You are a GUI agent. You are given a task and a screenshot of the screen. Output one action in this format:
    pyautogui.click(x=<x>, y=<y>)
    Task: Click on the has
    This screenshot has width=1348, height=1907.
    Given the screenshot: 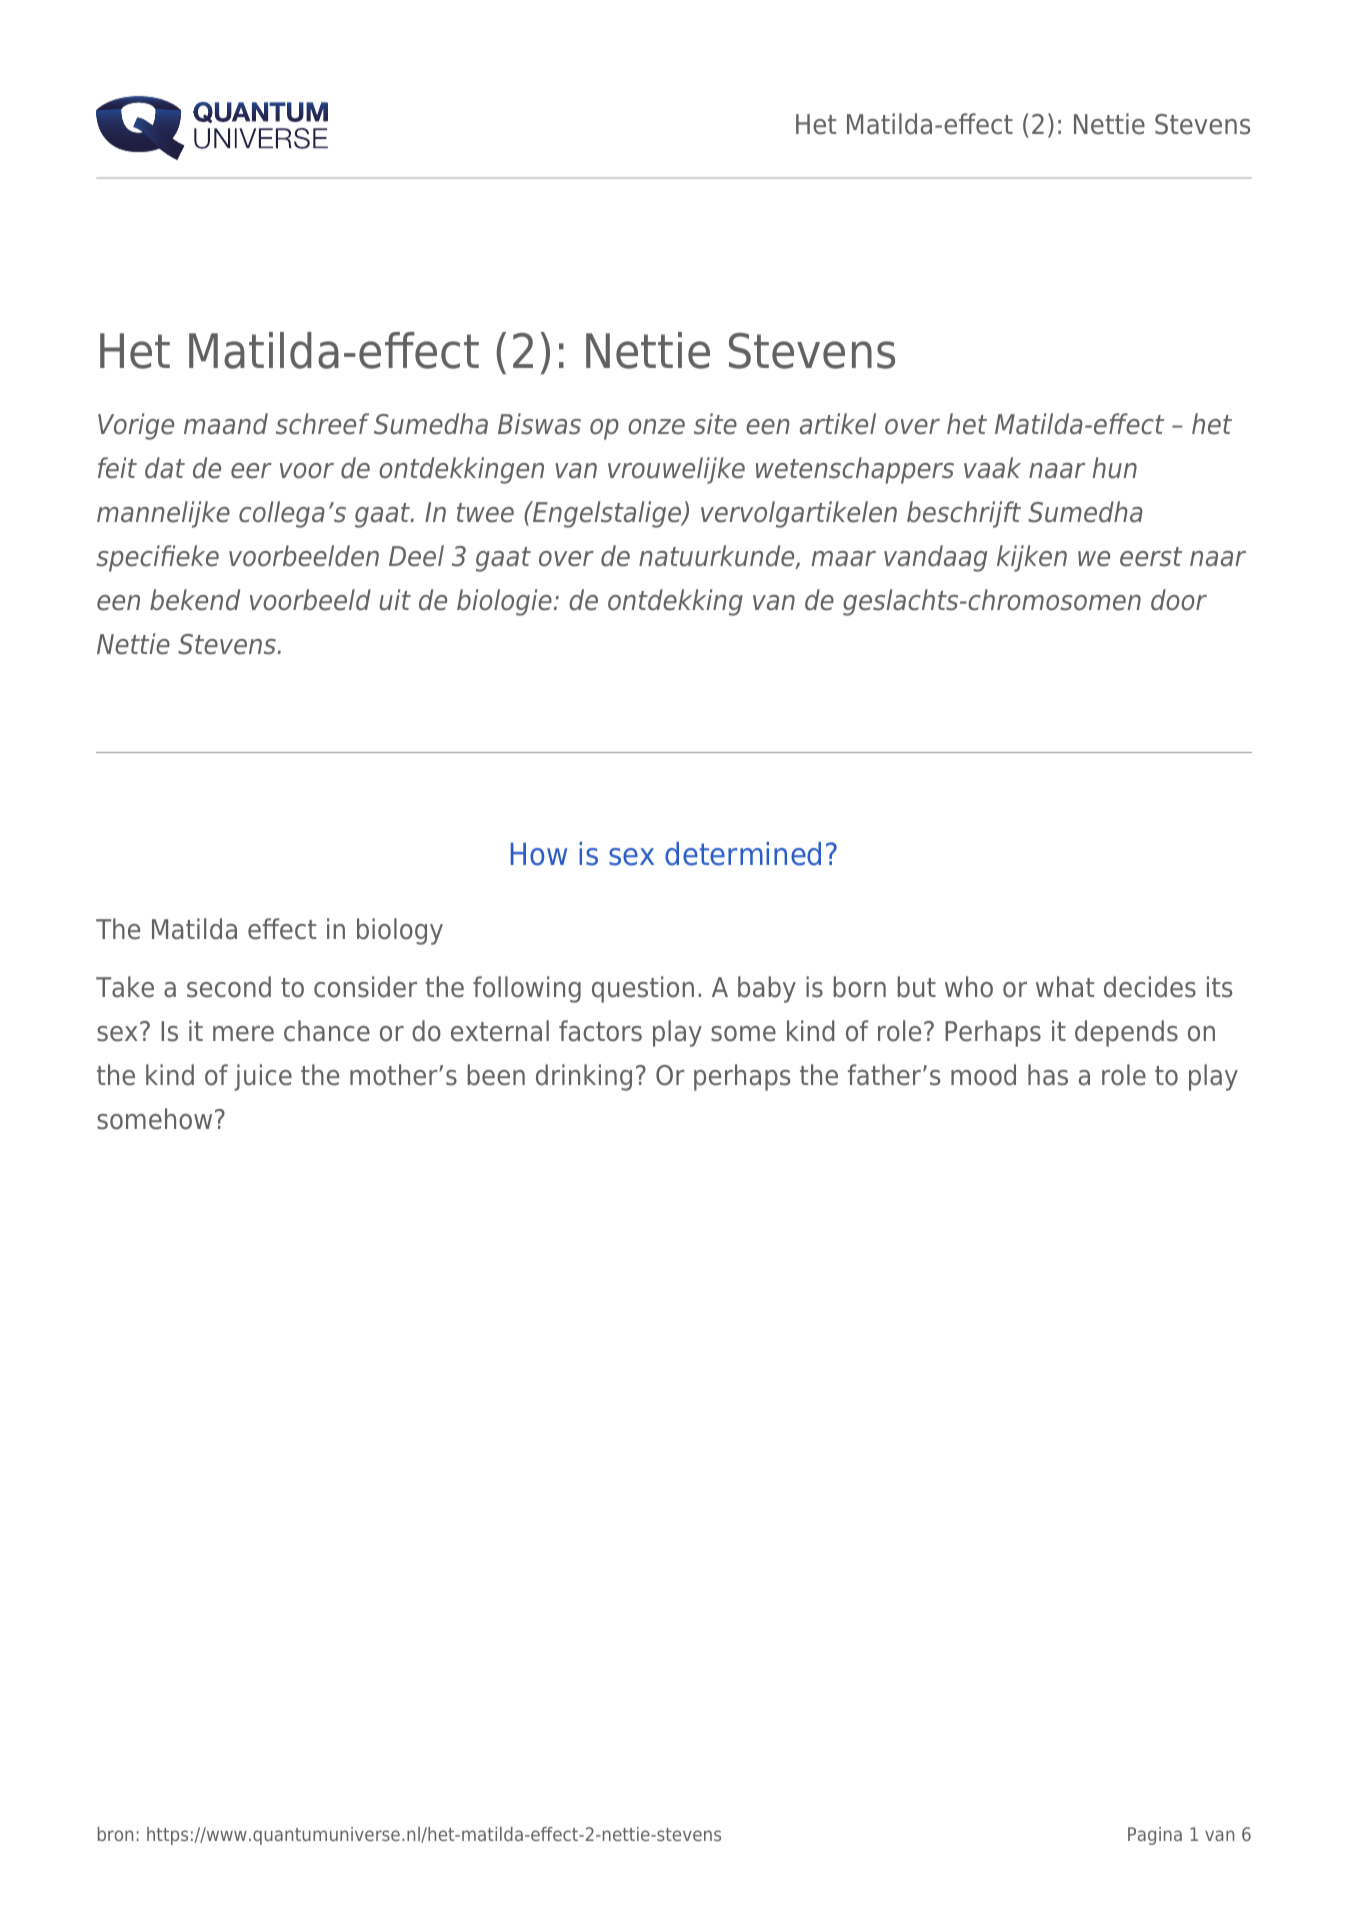 What is the action you would take?
    pyautogui.click(x=1048, y=1075)
